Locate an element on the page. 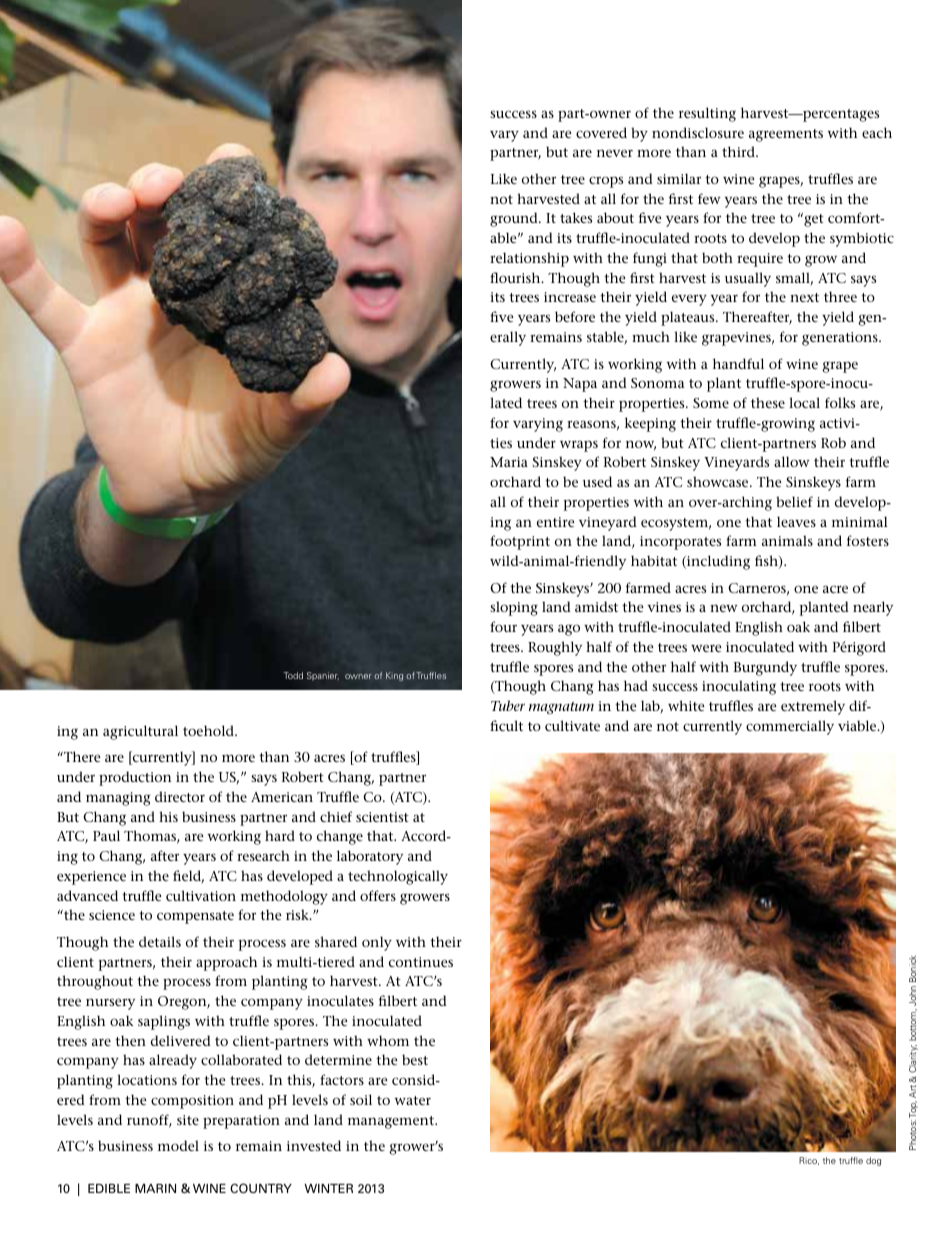  four is located at coordinates (503, 626).
